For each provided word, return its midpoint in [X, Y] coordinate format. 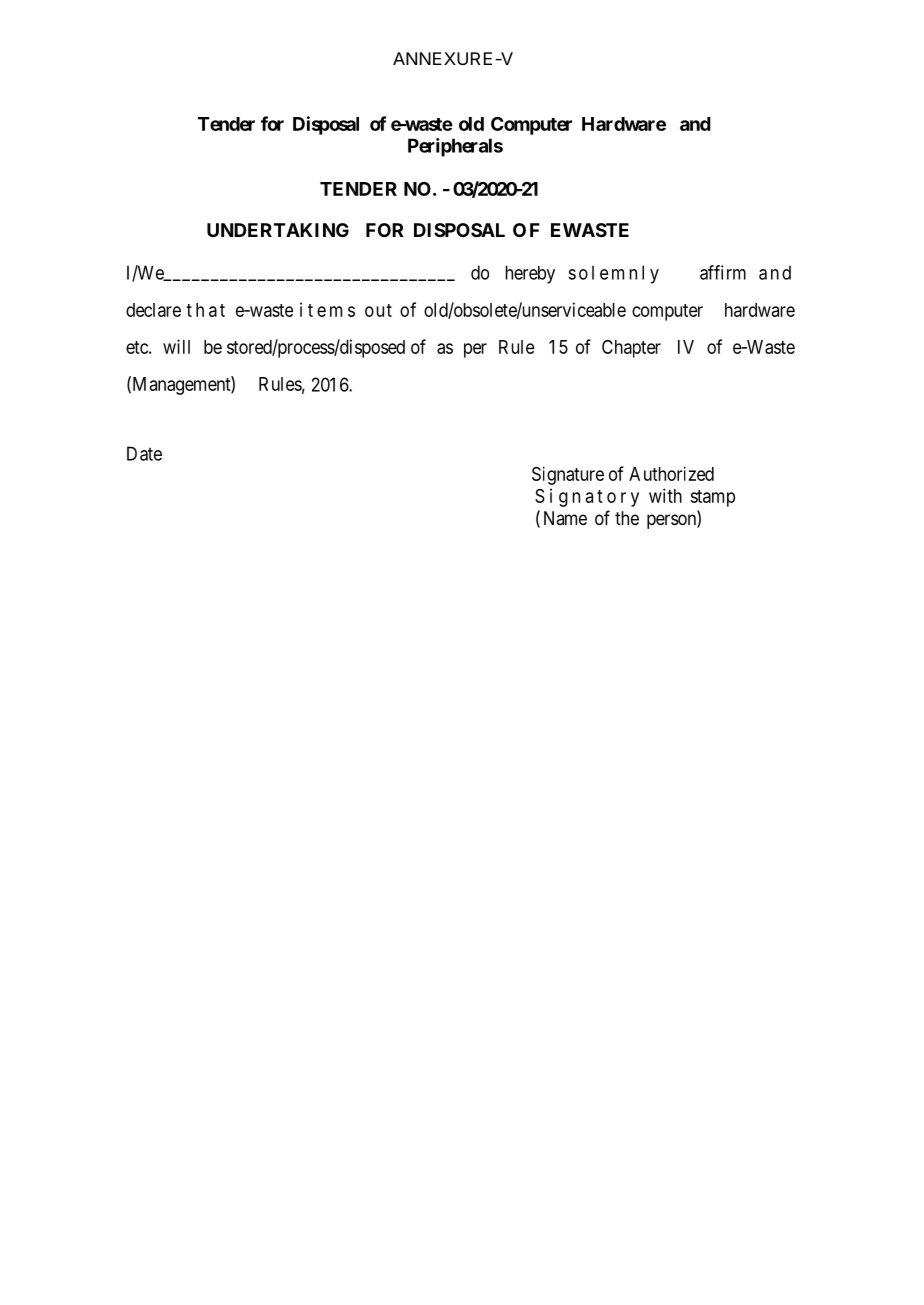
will [176, 346]
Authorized [671, 473]
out [378, 310]
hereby [530, 274]
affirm [723, 272]
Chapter [631, 349]
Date [144, 453]
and [695, 124]
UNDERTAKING [278, 230]
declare [153, 310]
